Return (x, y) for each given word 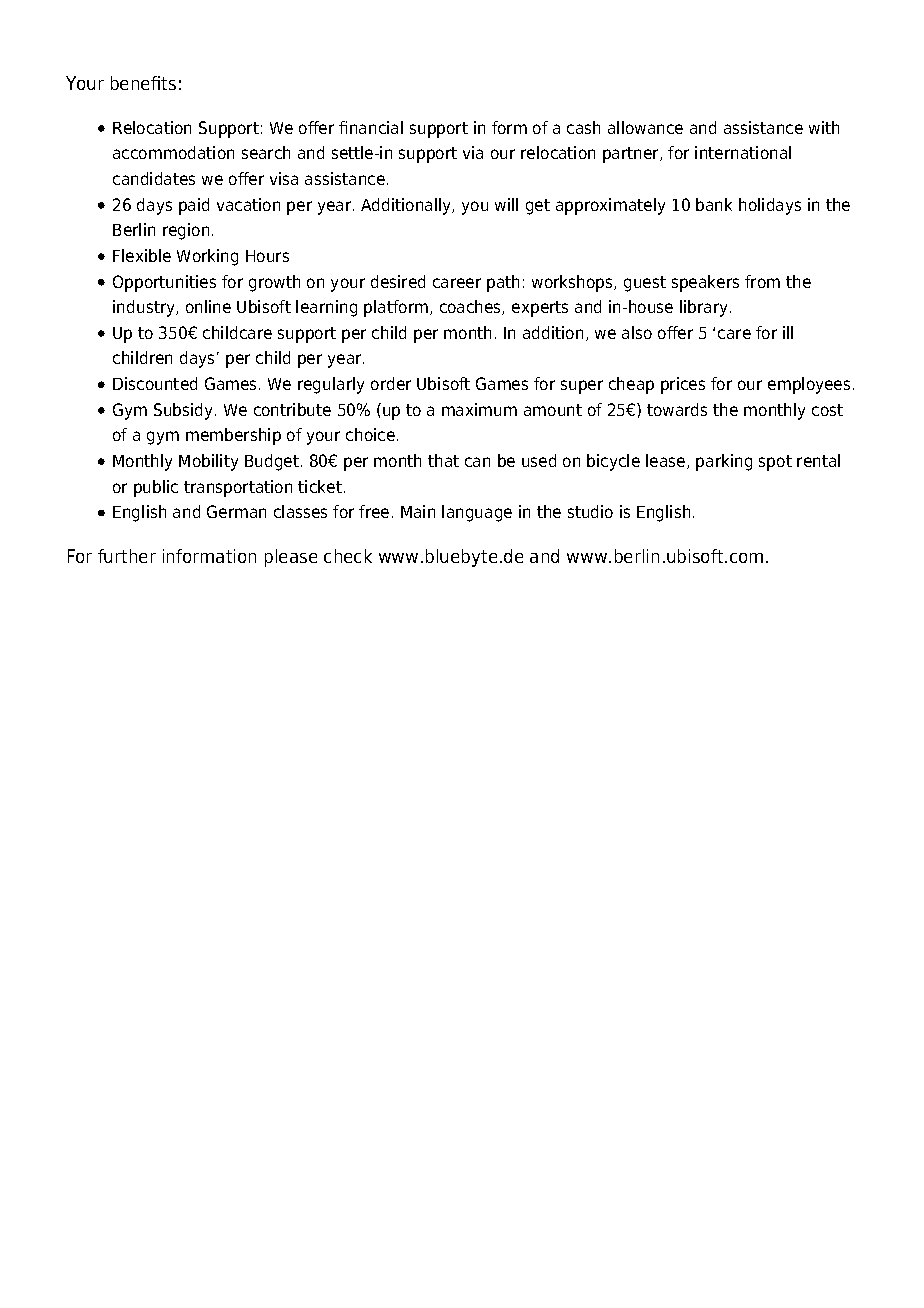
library (705, 308)
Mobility (208, 462)
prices (683, 385)
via (473, 152)
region (186, 231)
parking (724, 462)
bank (714, 204)
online (208, 306)
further (127, 556)
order (391, 383)
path (503, 283)
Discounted (155, 383)
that (443, 460)
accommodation (173, 152)
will (506, 204)
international (743, 152)
